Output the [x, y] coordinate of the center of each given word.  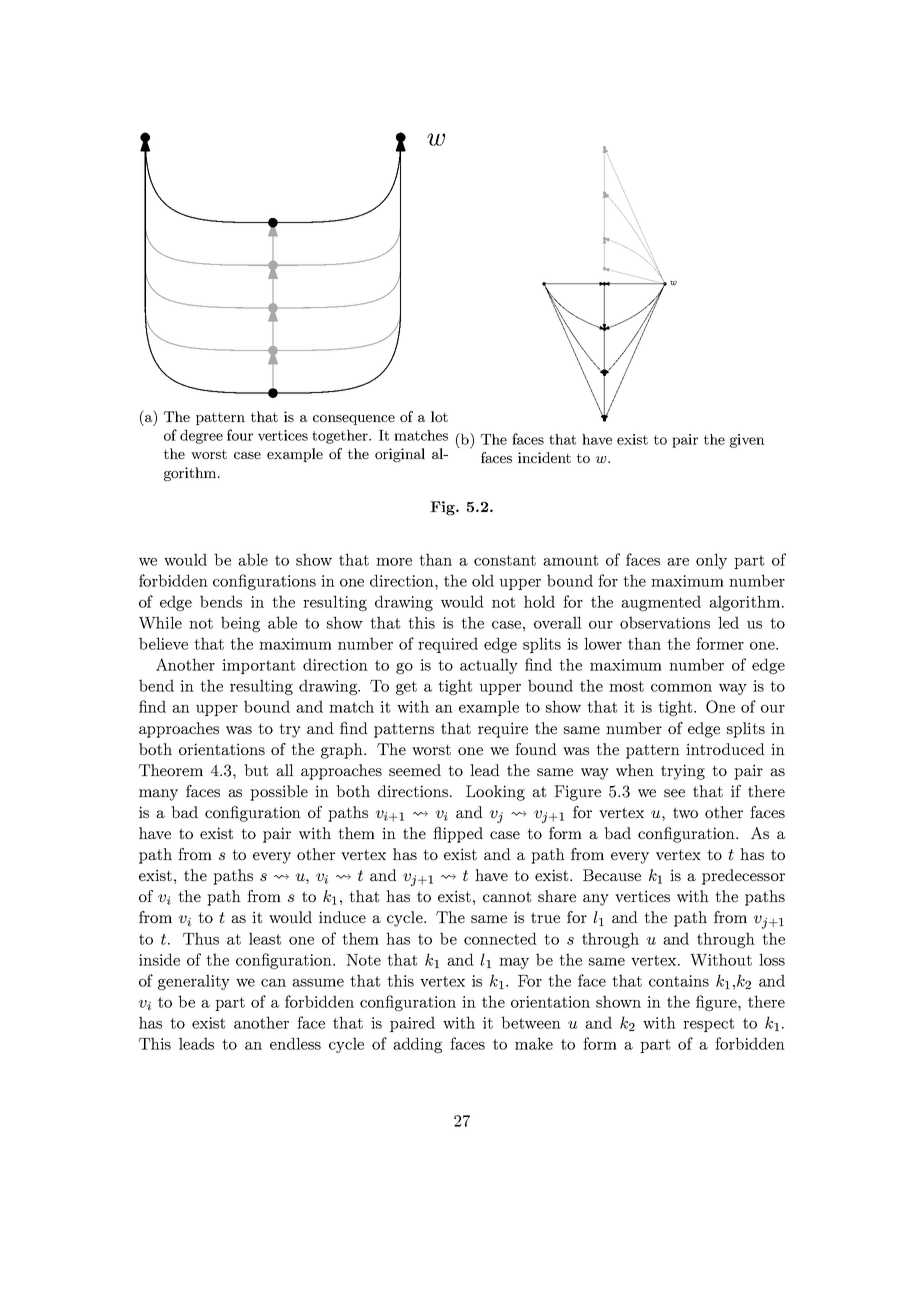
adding [417, 1045]
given [747, 441]
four [240, 435]
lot [439, 416]
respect [708, 1025]
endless [295, 1043]
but [256, 770]
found [536, 749]
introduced [725, 749]
